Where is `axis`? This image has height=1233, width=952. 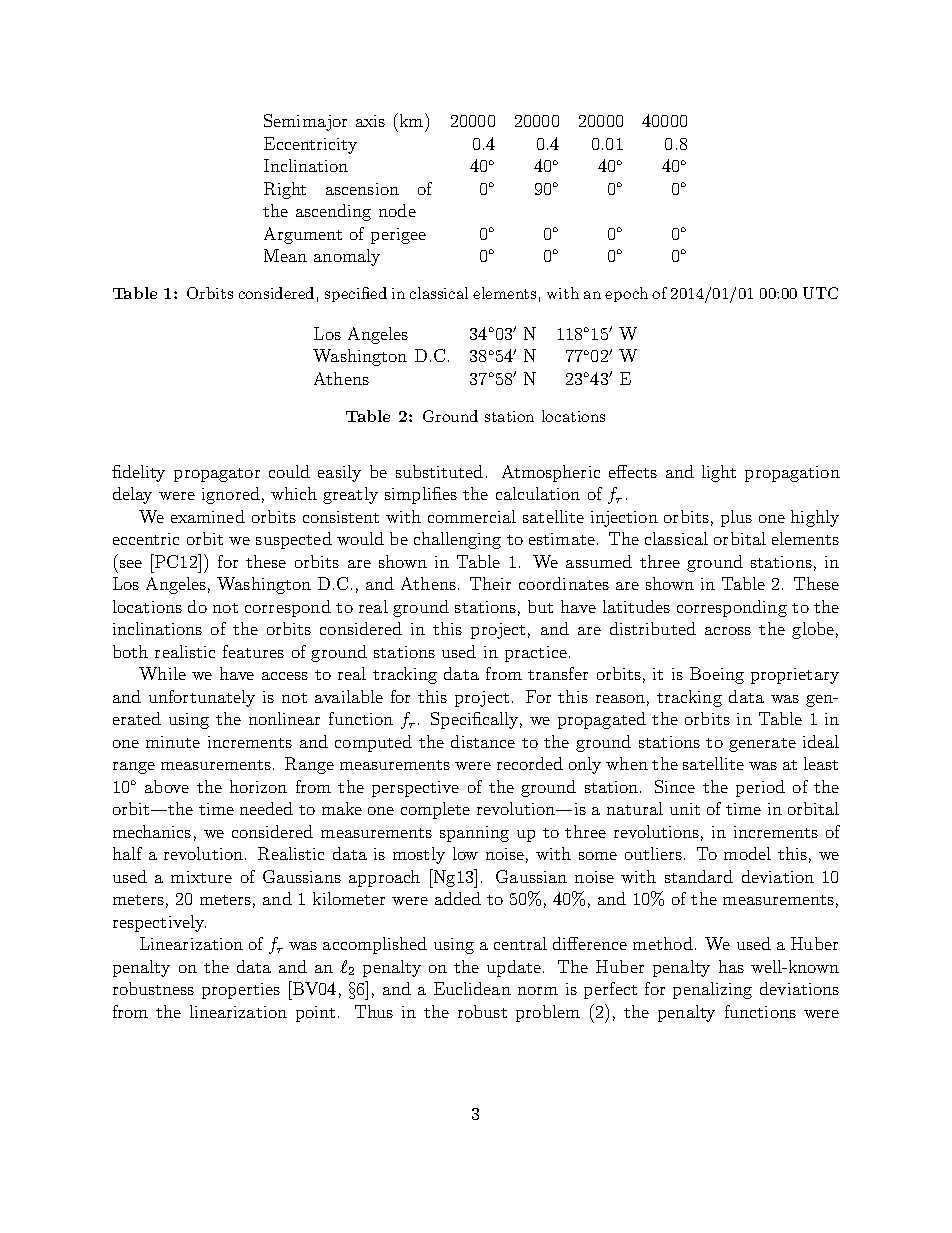 axis is located at coordinates (370, 121).
